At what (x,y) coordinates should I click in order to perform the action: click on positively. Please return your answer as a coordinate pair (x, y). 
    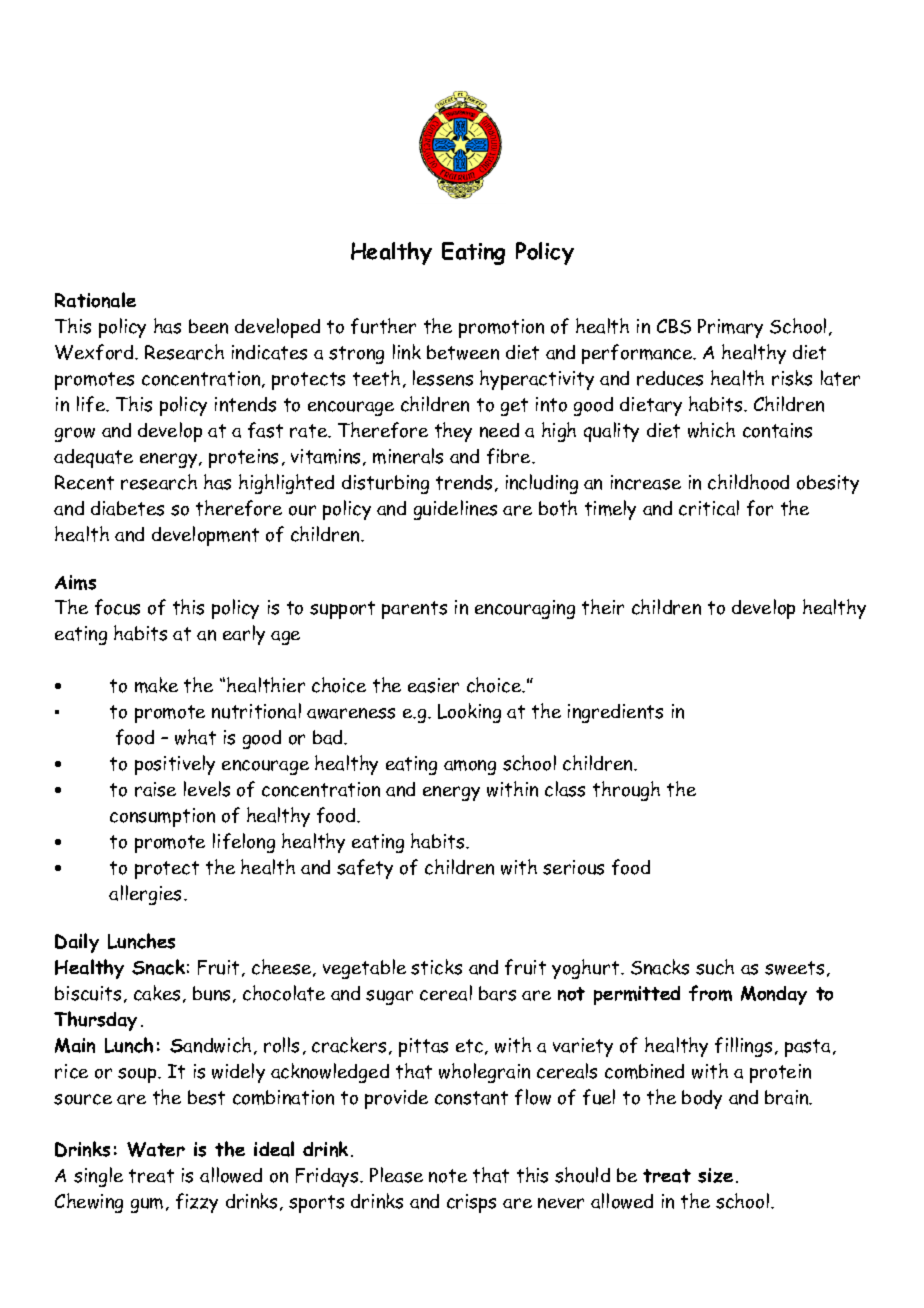
    Looking at the image, I should click on (175, 765).
